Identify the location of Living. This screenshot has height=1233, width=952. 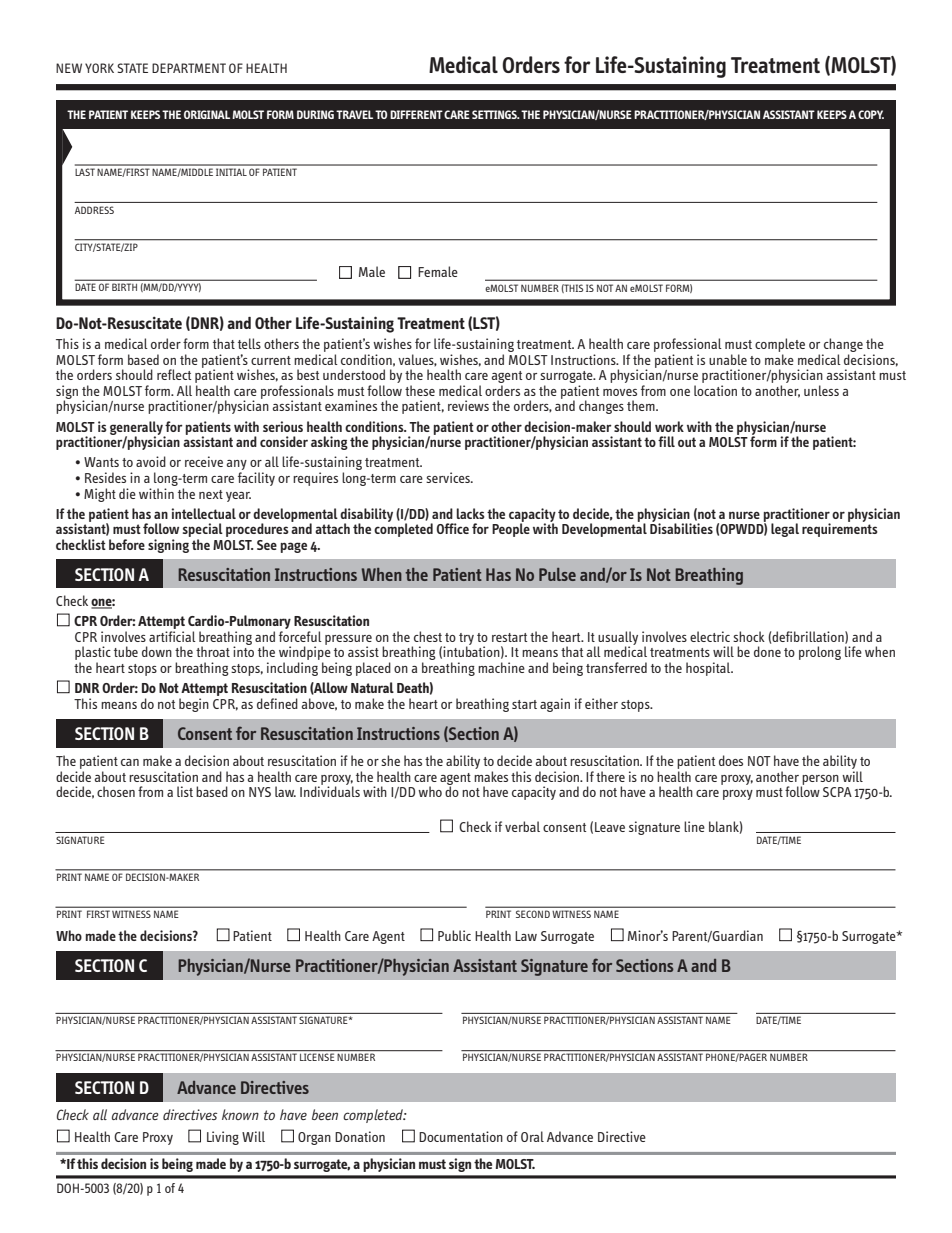
(223, 1138).
